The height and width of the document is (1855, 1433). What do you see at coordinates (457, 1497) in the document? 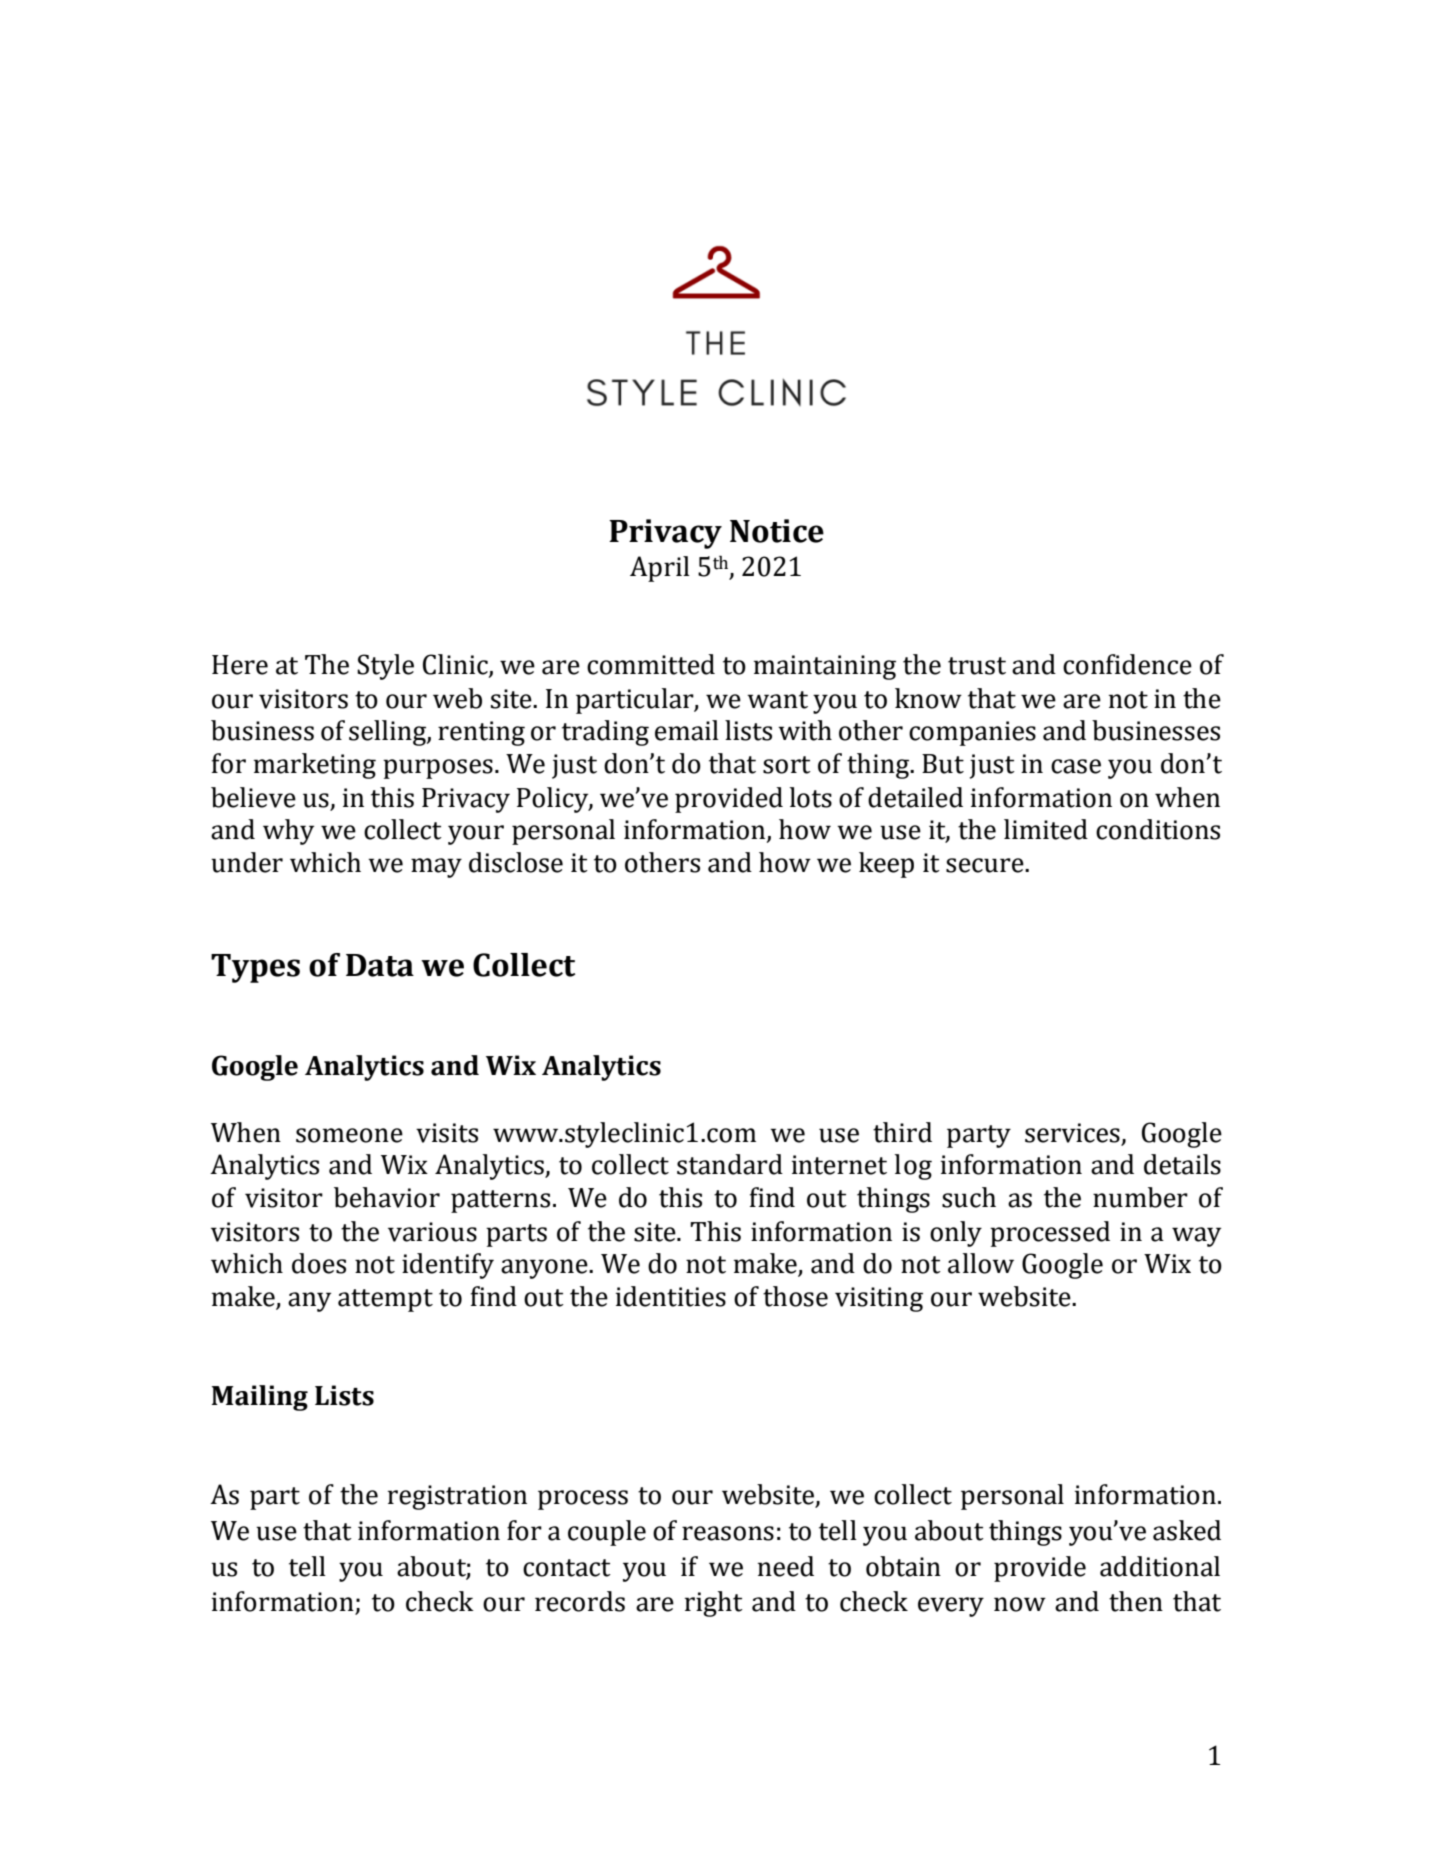
I see `registration` at bounding box center [457, 1497].
